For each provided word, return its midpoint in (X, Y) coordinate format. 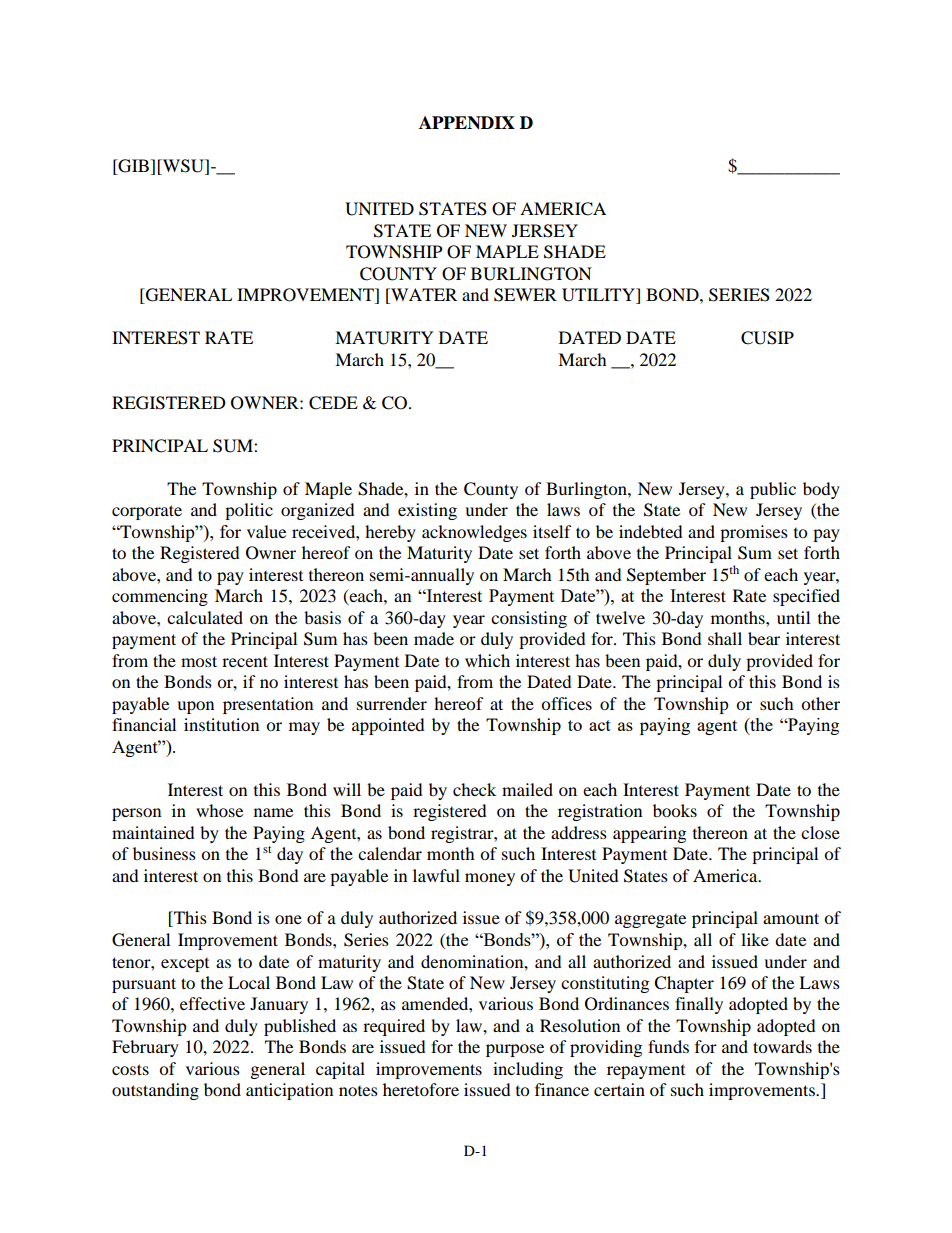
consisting (529, 619)
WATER (423, 296)
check (474, 789)
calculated (205, 617)
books (675, 810)
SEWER (525, 295)
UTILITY (599, 296)
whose (219, 810)
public (773, 490)
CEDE (333, 403)
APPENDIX (467, 123)
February (145, 1048)
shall (725, 638)
